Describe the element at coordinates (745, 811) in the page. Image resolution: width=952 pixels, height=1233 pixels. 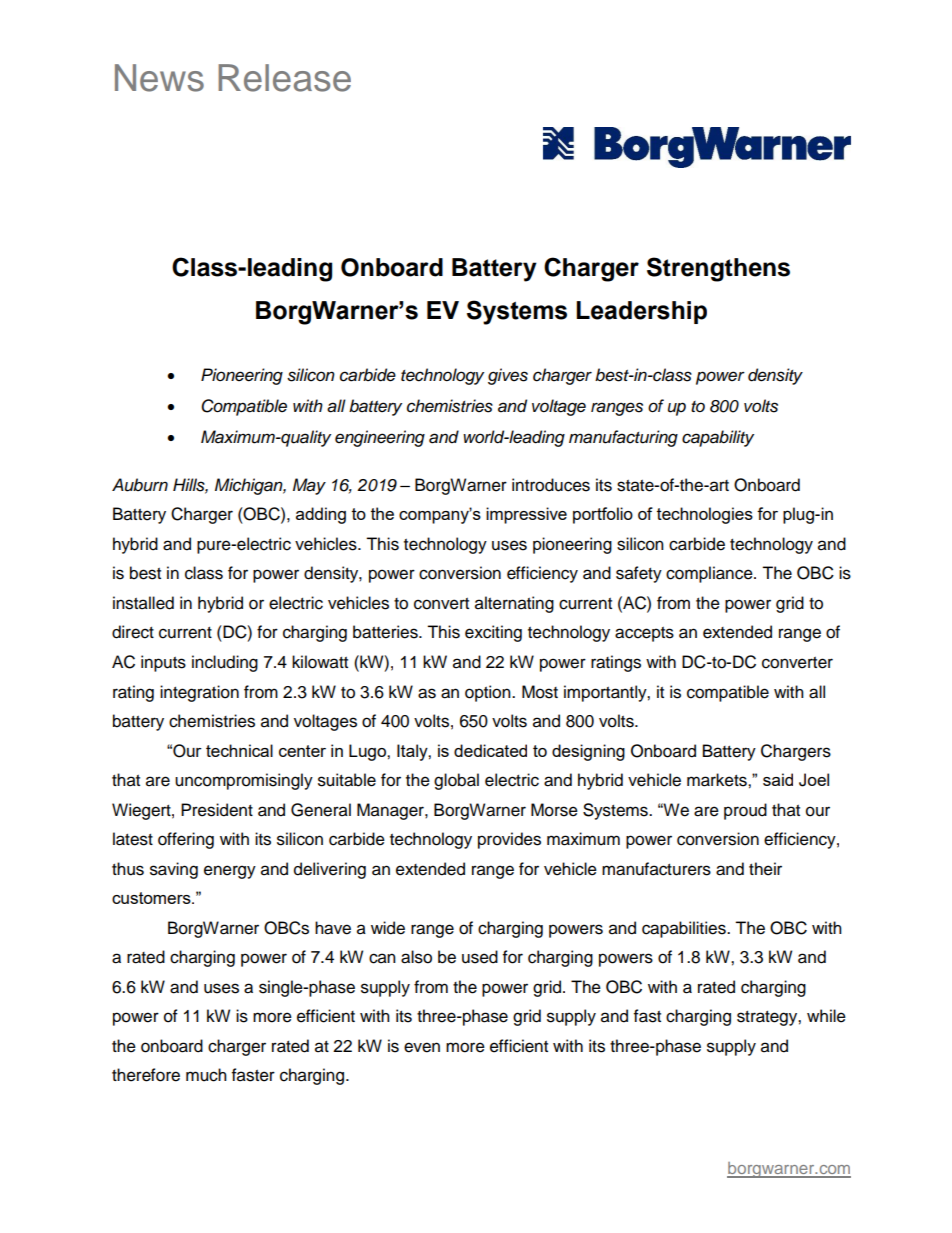
I see `proud` at that location.
